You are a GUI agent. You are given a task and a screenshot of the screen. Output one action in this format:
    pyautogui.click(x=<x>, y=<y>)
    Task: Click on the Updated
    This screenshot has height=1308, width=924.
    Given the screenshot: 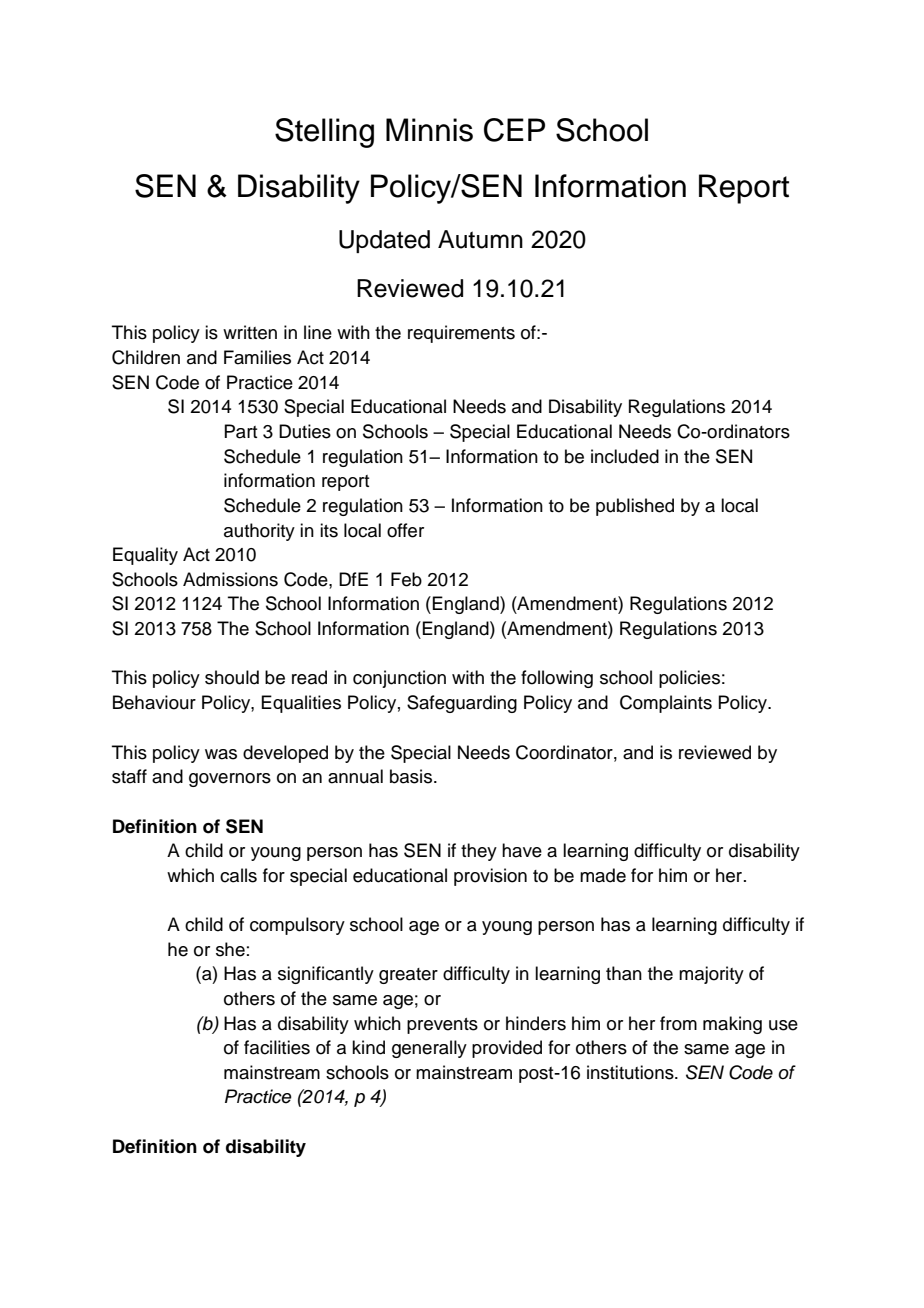 What is the action you would take?
    pyautogui.click(x=384, y=241)
